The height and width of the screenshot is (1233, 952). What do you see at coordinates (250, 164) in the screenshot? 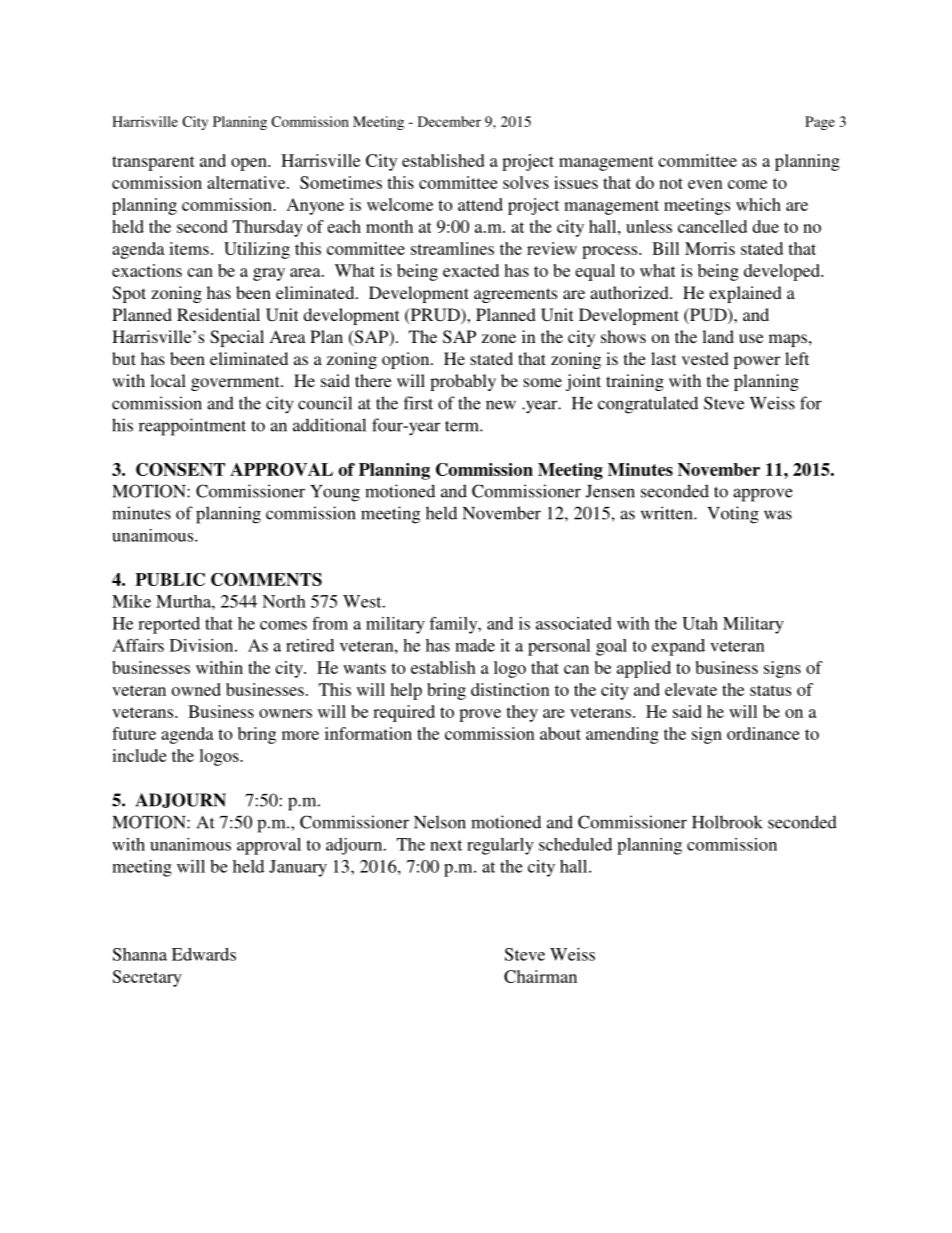
I see `open` at bounding box center [250, 164].
